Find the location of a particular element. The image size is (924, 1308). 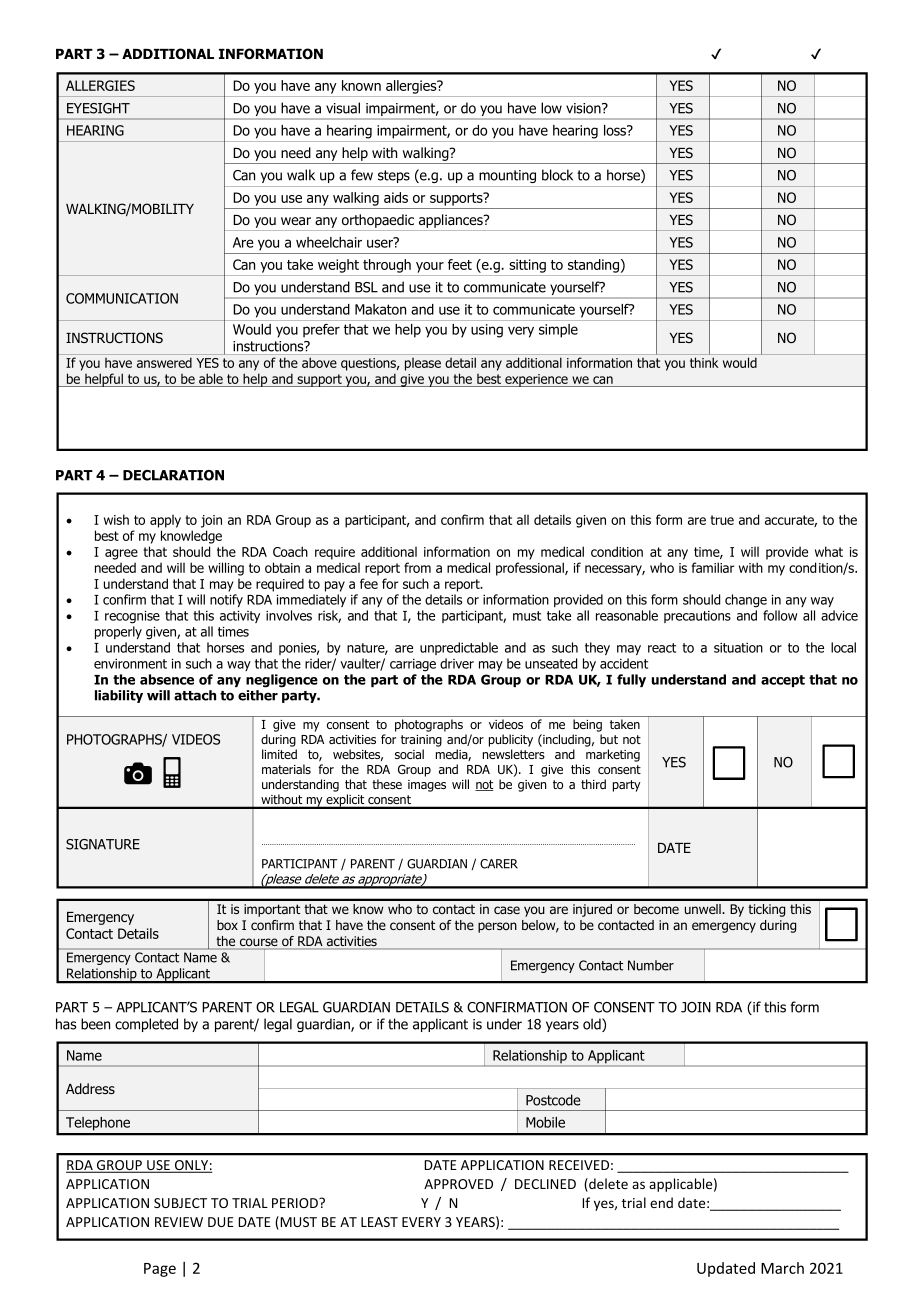

mounting is located at coordinates (507, 176).
